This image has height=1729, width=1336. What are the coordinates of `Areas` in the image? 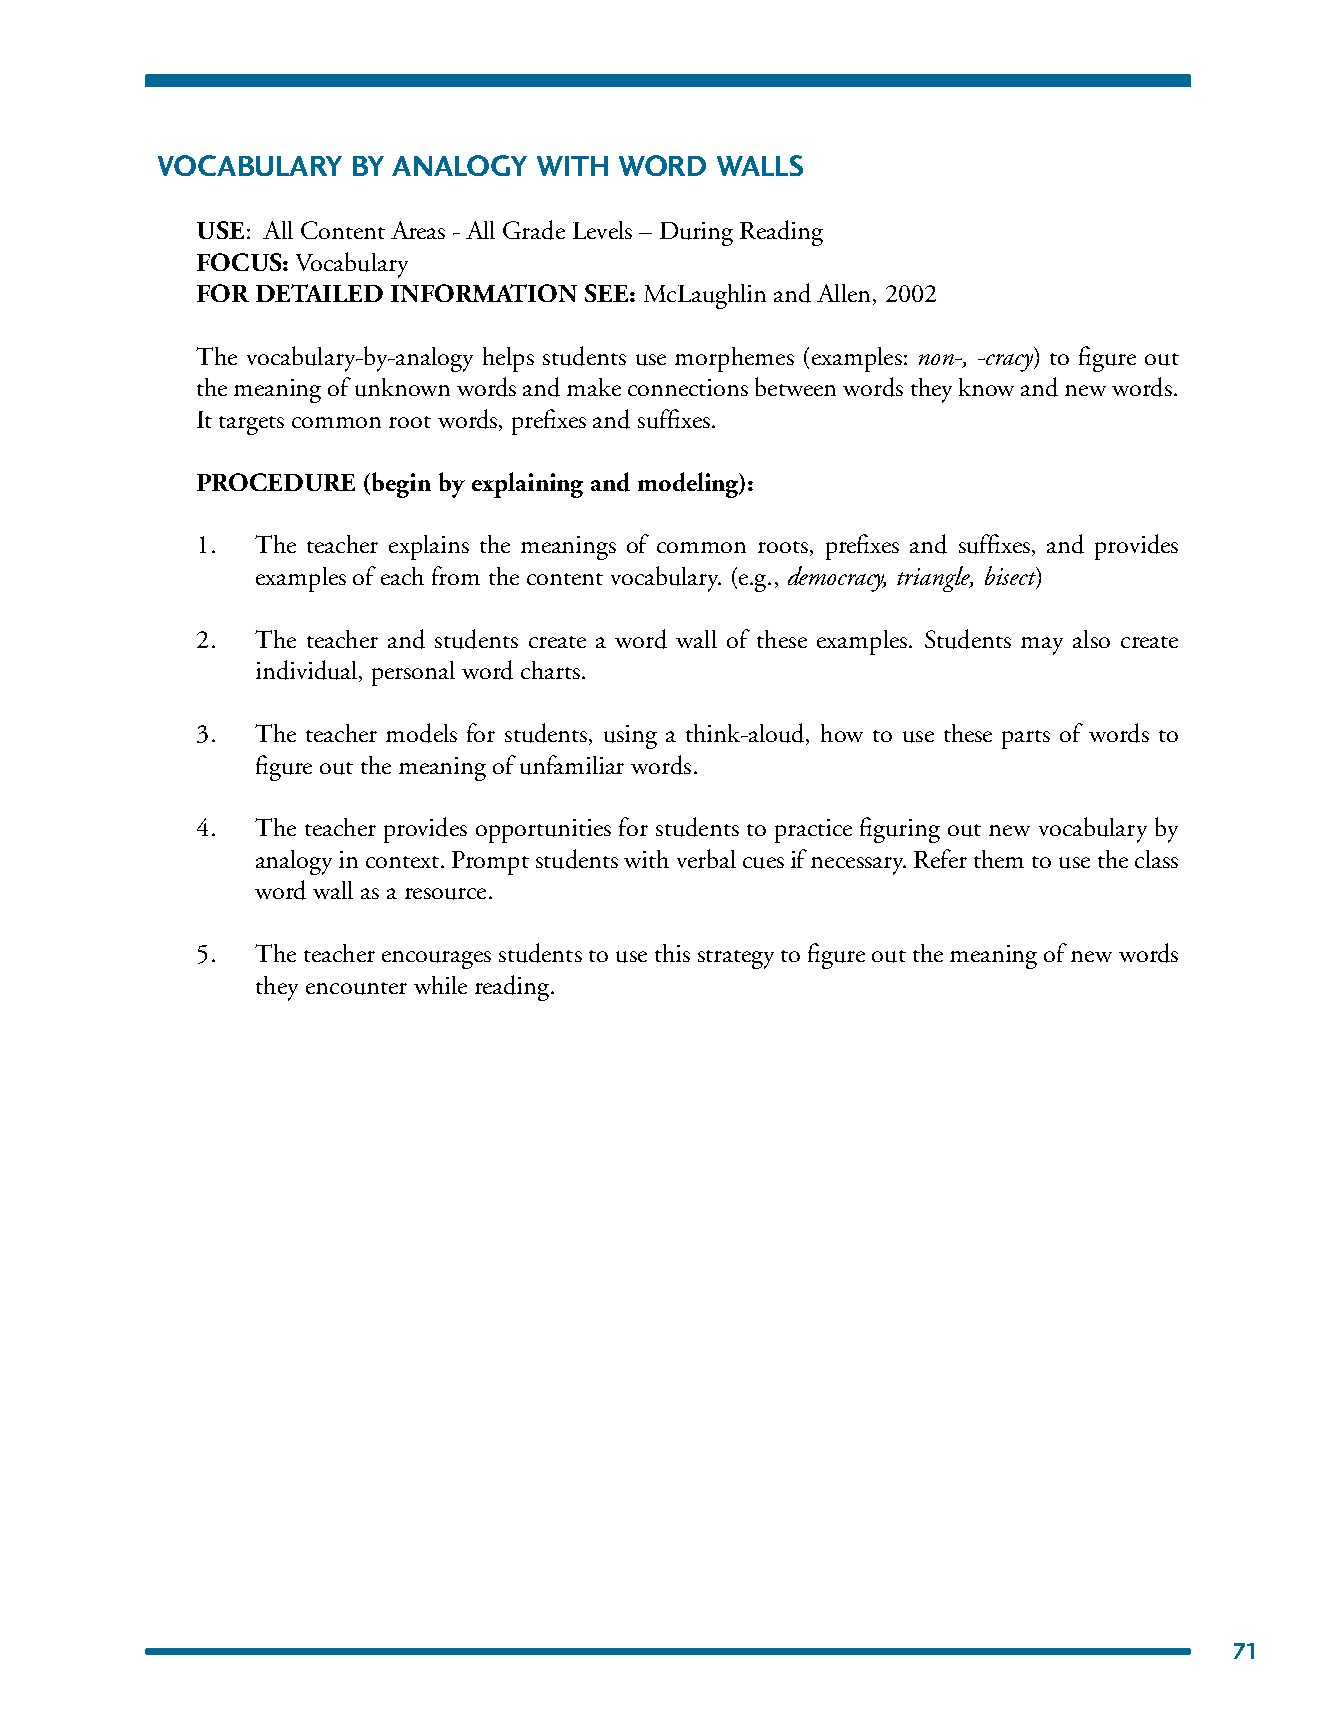 It's located at (418, 230).
